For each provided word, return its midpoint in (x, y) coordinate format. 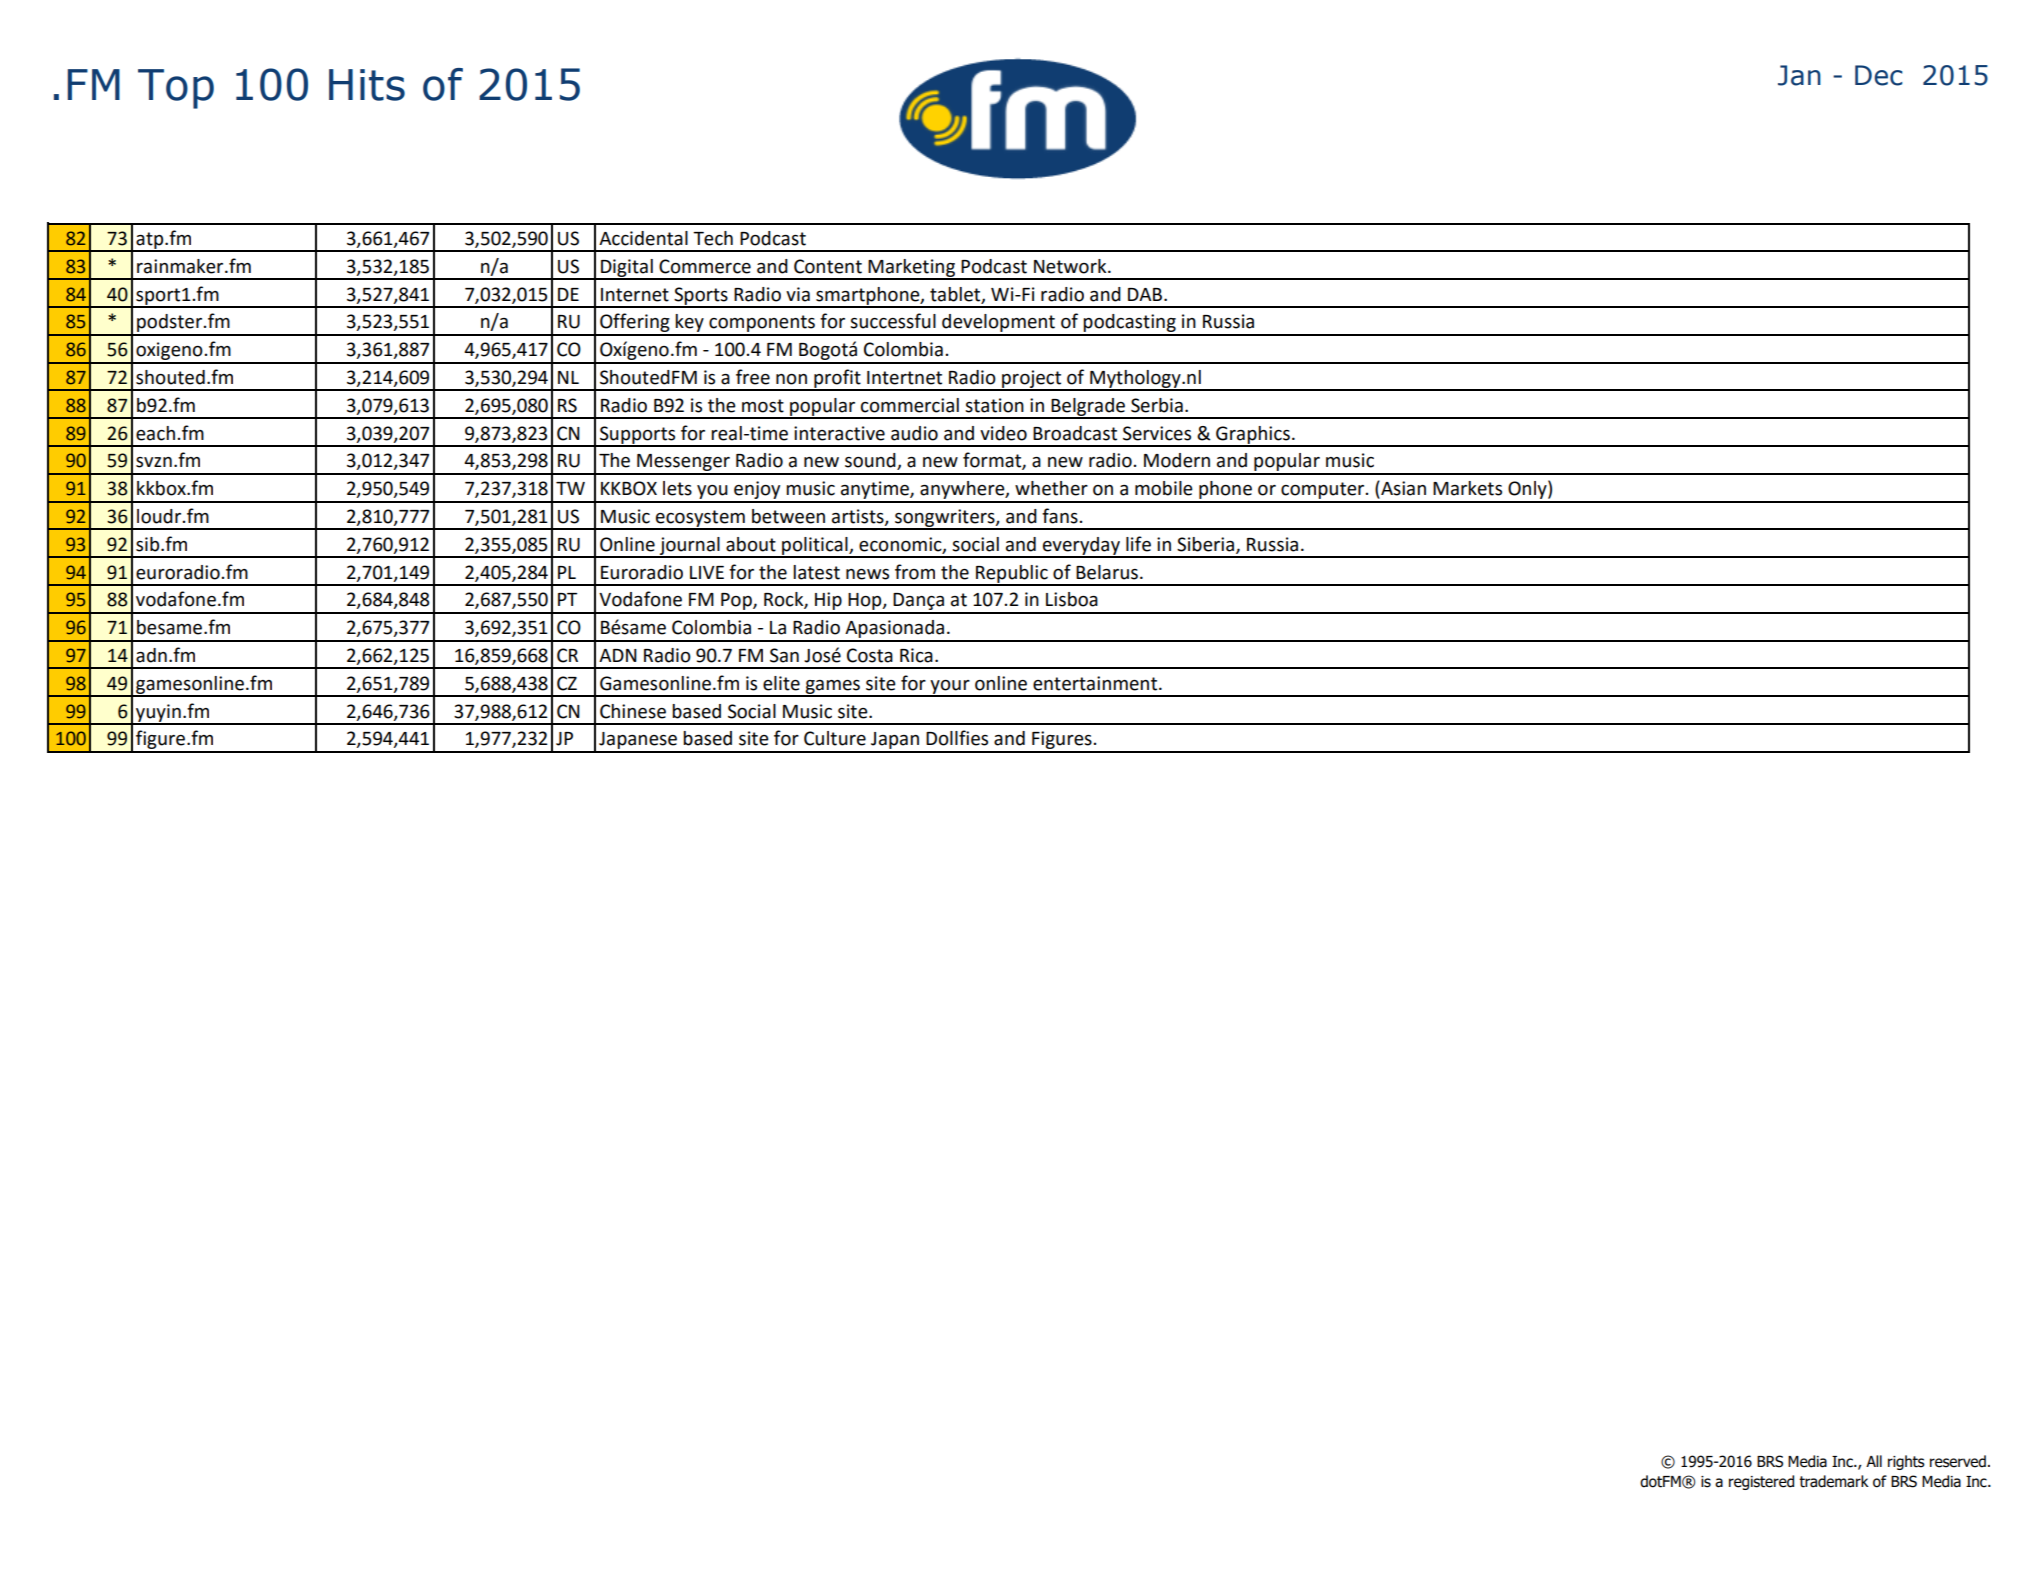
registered (1761, 1482)
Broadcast (1075, 433)
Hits (367, 85)
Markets (1467, 488)
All (1874, 1461)
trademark (1834, 1481)
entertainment (1096, 683)
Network (1071, 266)
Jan (1799, 75)
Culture (835, 738)
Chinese (633, 711)
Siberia (1207, 545)
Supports (638, 436)
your (950, 688)
